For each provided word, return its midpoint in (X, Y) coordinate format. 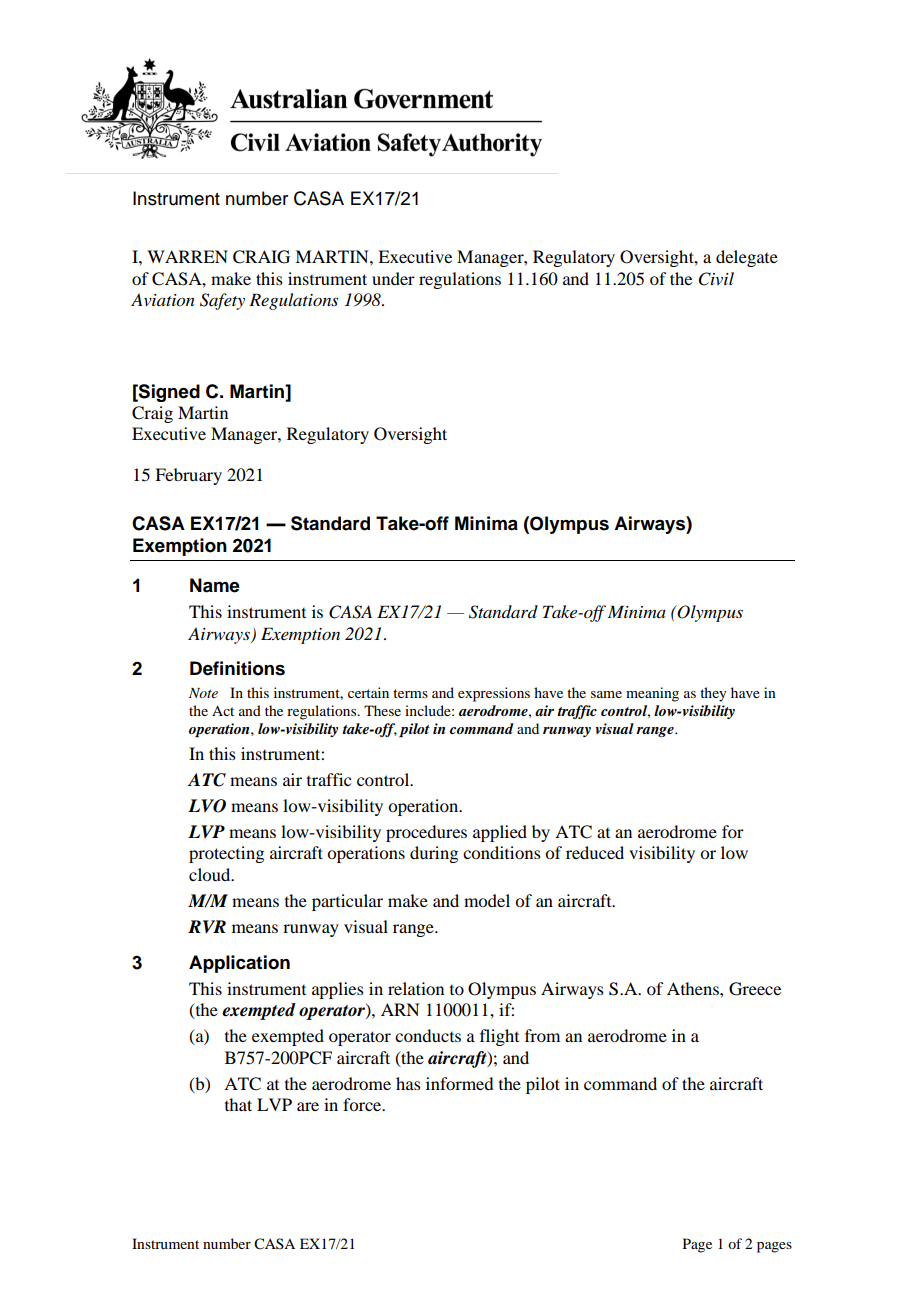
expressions (494, 694)
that (238, 1104)
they (713, 694)
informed (459, 1083)
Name (215, 585)
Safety (222, 301)
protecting (226, 854)
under (393, 278)
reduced (595, 852)
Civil (716, 279)
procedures (426, 833)
